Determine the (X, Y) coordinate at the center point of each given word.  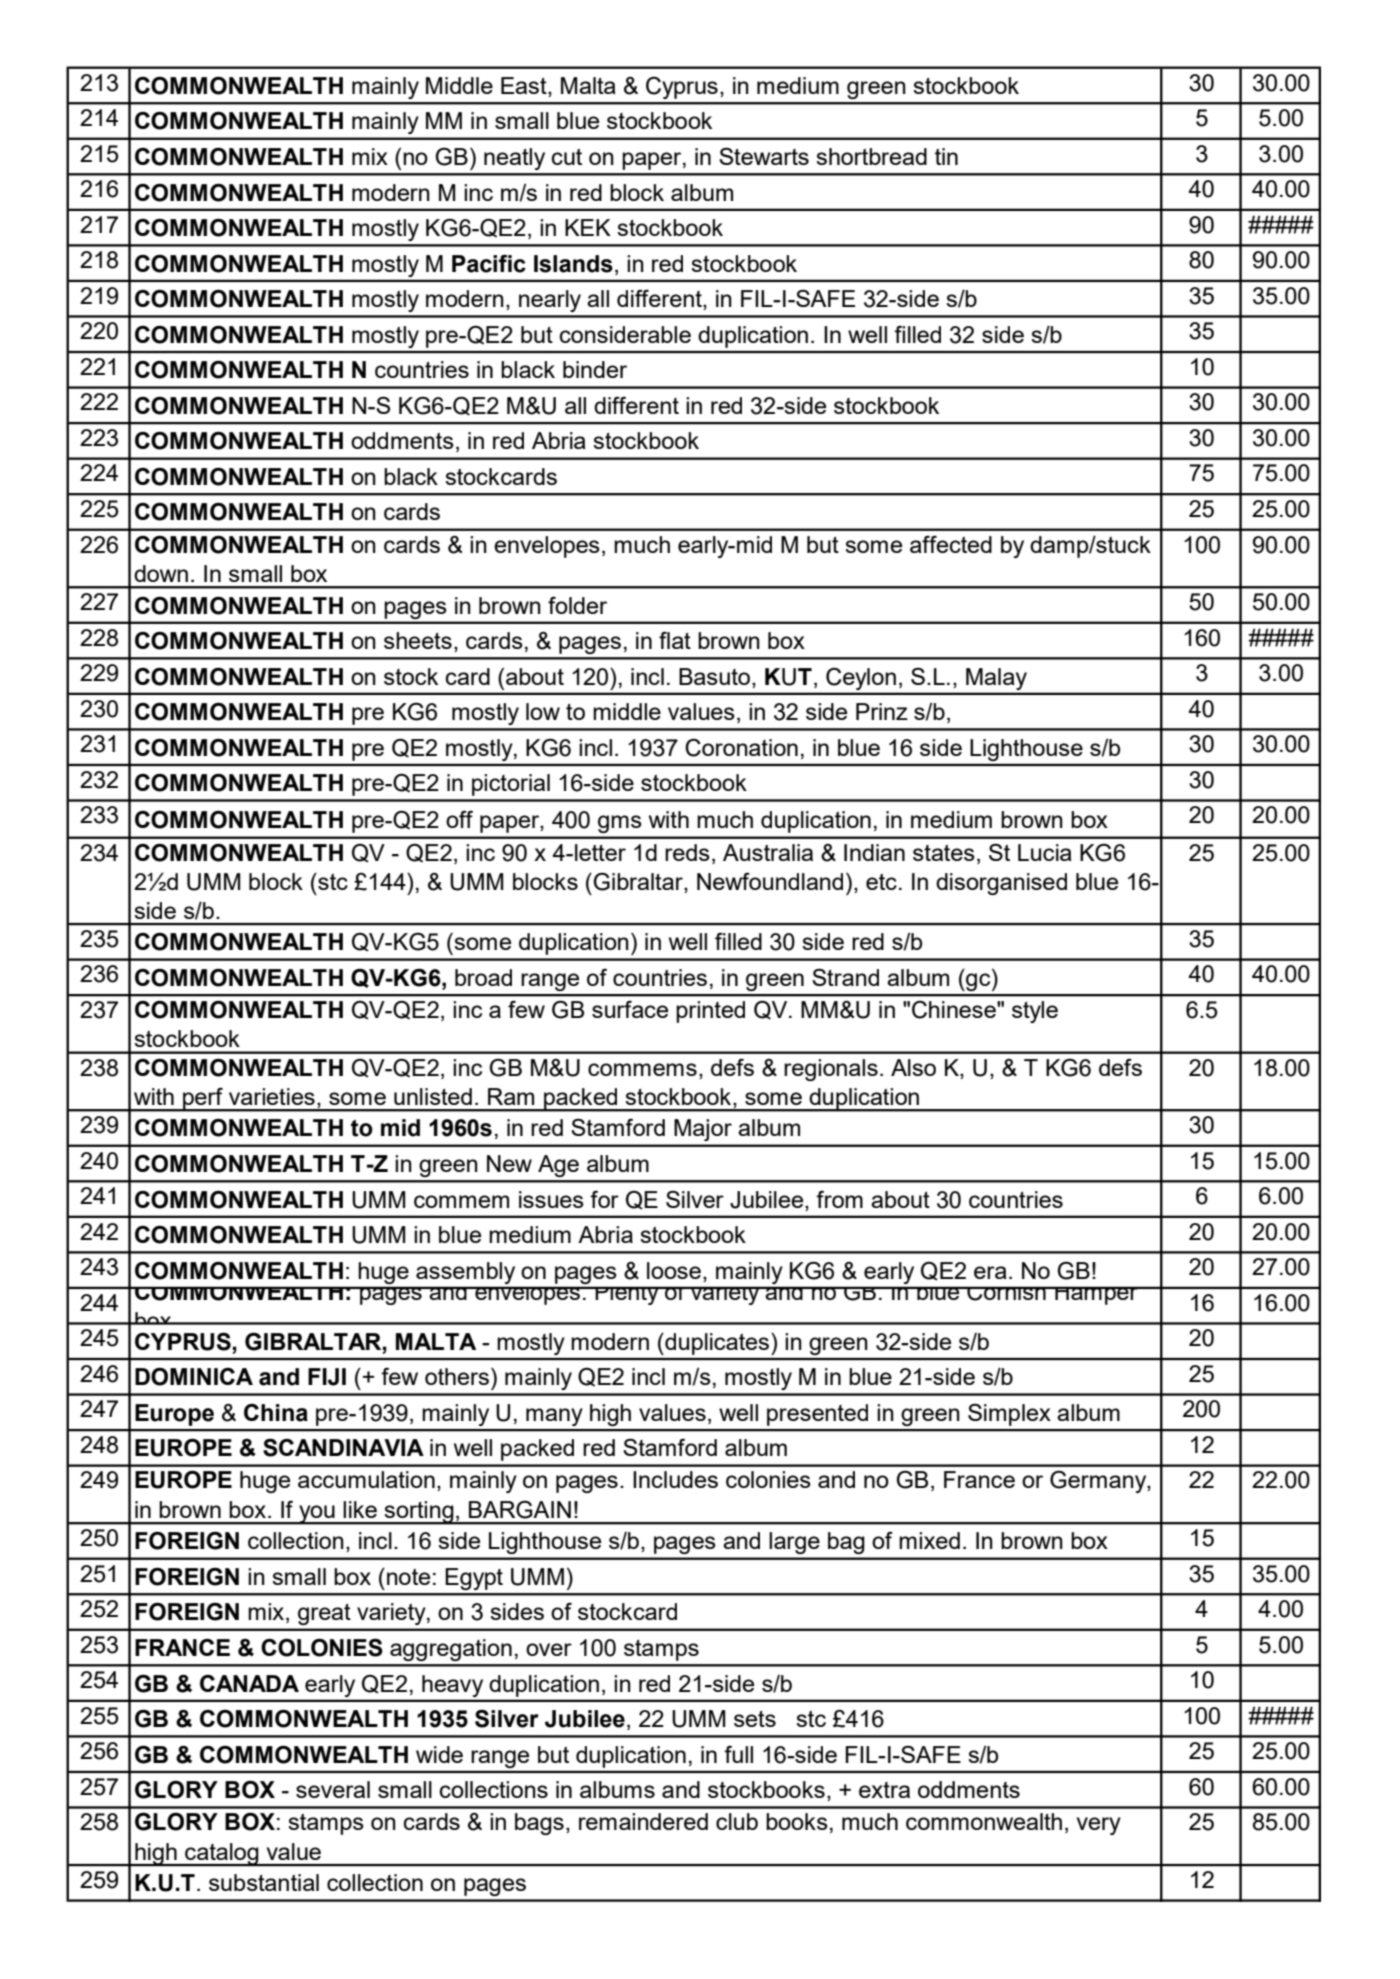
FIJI (327, 1377)
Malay (996, 679)
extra (884, 1790)
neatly (514, 159)
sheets (418, 640)
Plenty (627, 1295)
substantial (264, 1882)
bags (539, 1824)
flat (675, 640)
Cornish (1006, 1293)
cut (567, 157)
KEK (588, 227)
